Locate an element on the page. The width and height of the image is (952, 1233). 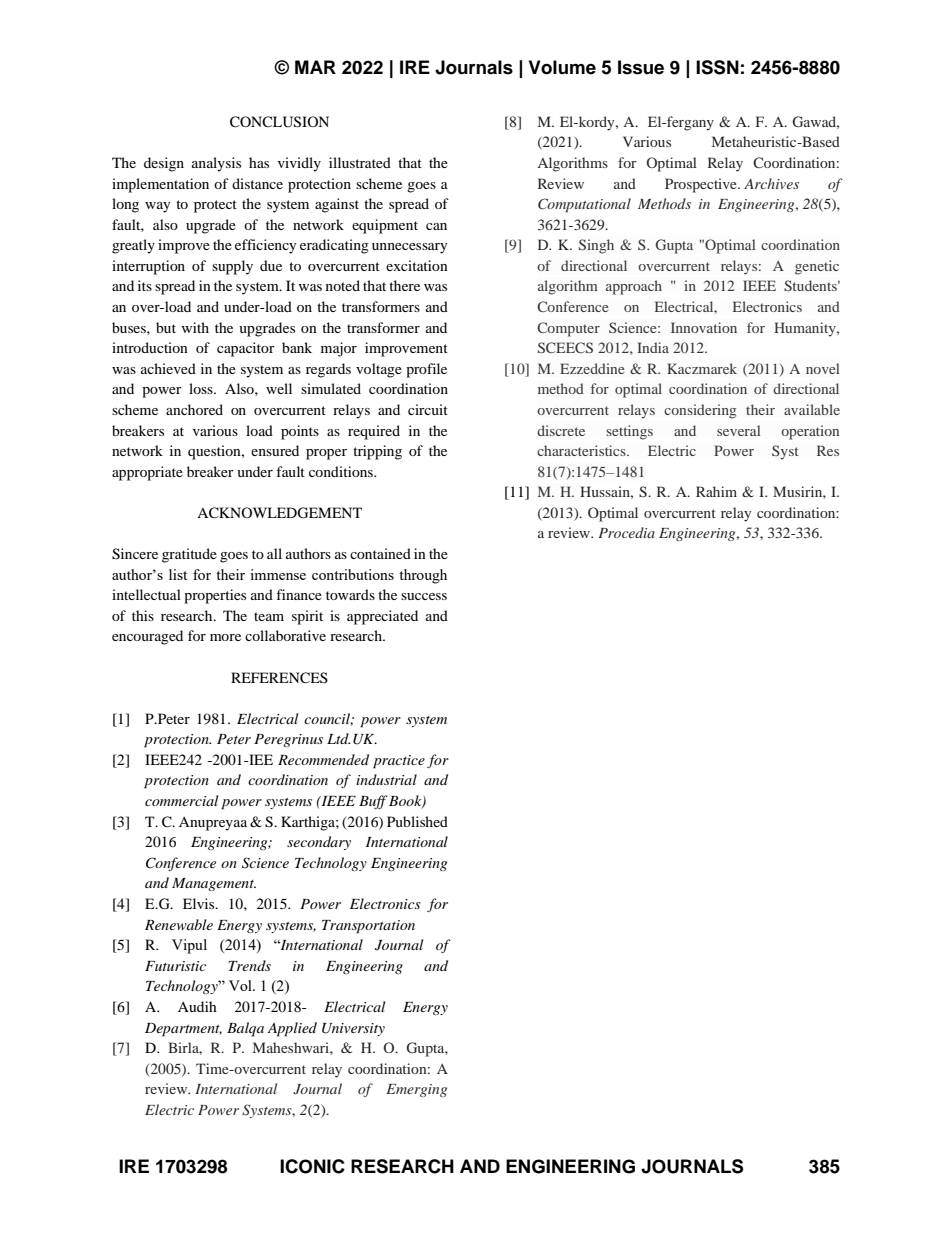
ISSN is located at coordinates (717, 67).
